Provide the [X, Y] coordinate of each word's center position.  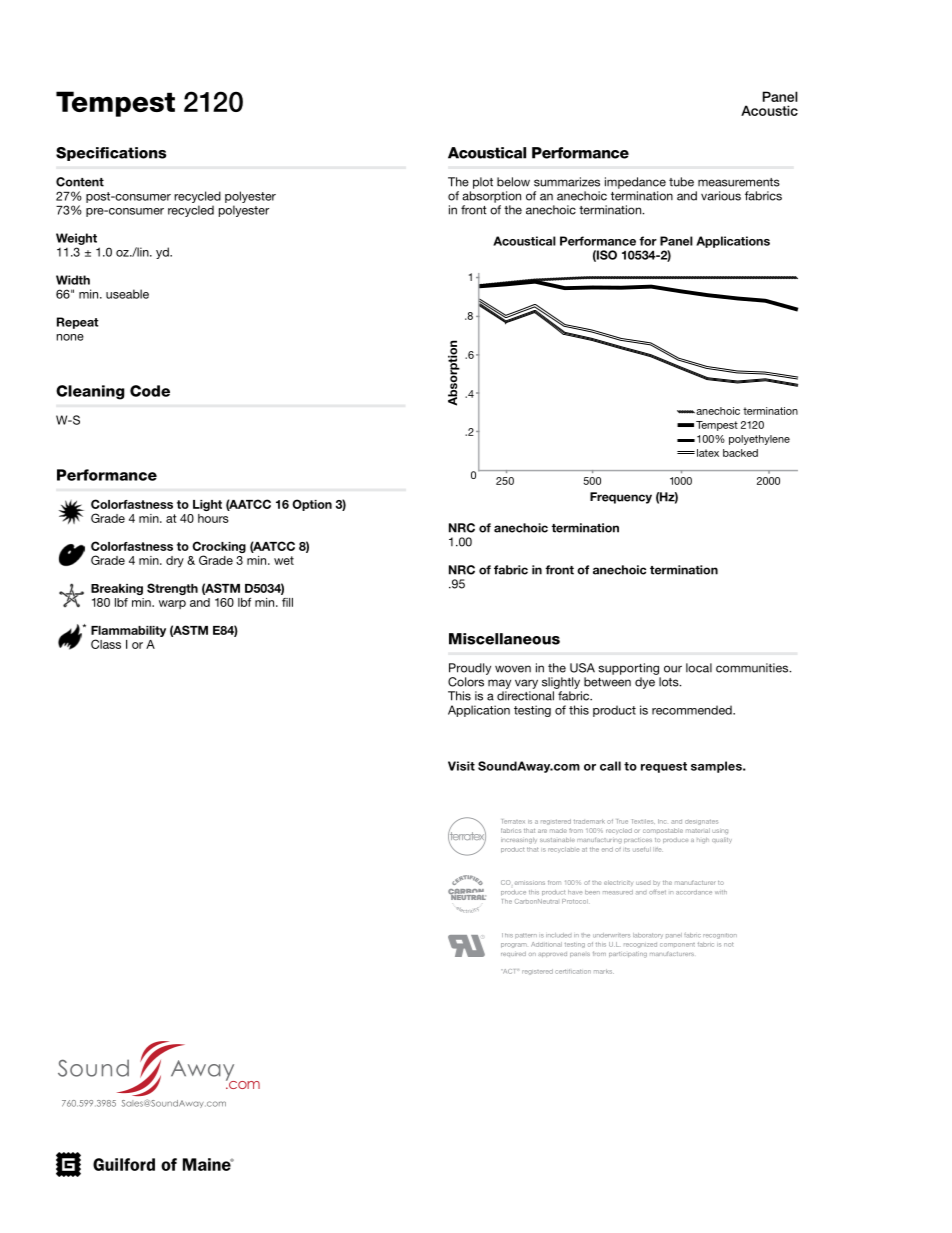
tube [681, 182]
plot [483, 183]
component [677, 945]
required [513, 954]
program [514, 945]
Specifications [111, 154]
